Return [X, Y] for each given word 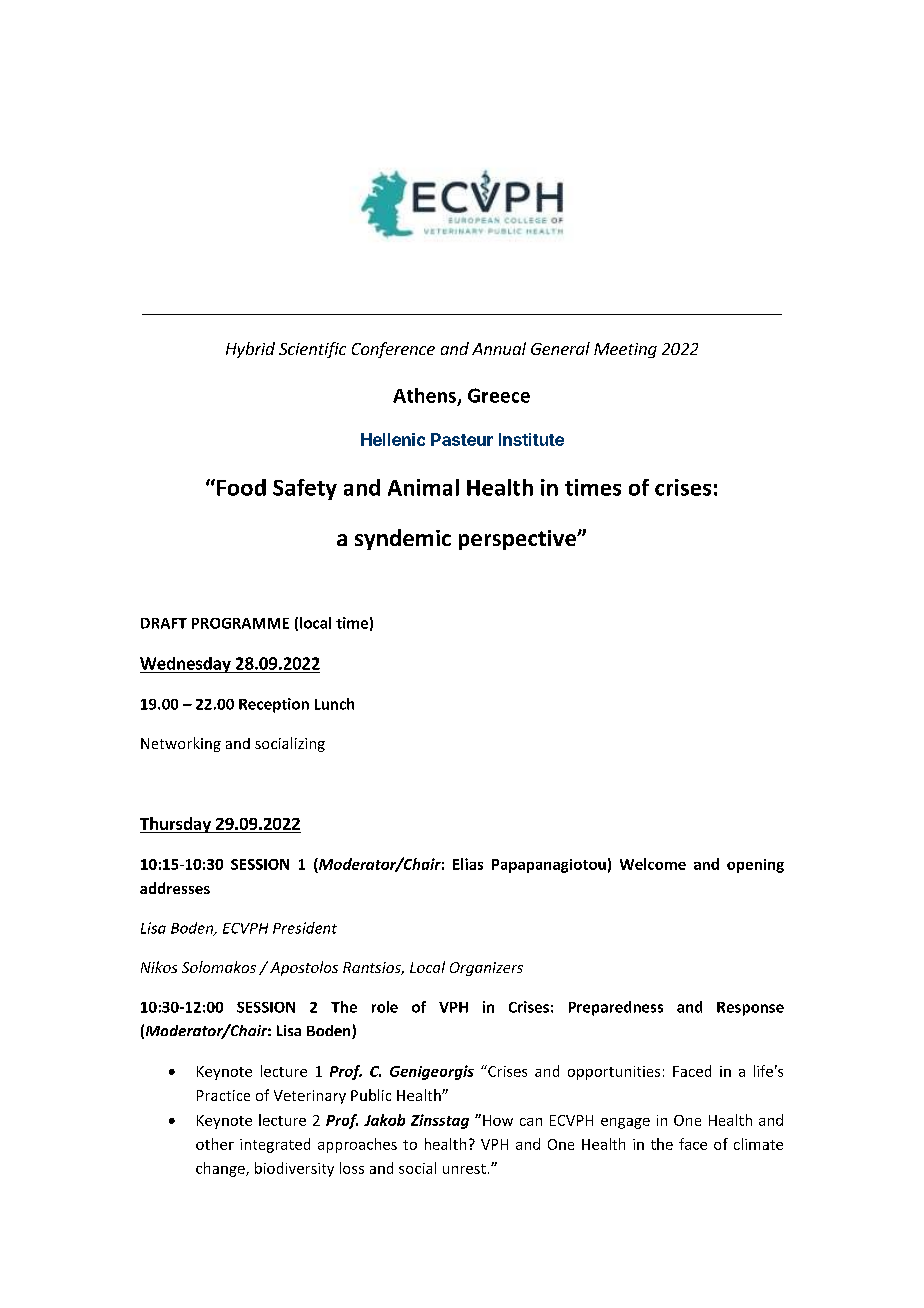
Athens [426, 396]
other [215, 1144]
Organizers [486, 969]
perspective [518, 540]
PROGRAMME [240, 623]
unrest [464, 1169]
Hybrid [250, 350]
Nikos [159, 967]
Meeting [625, 350]
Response [750, 1009]
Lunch [334, 704]
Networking [181, 744]
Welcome [653, 864]
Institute [531, 439]
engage [625, 1123]
